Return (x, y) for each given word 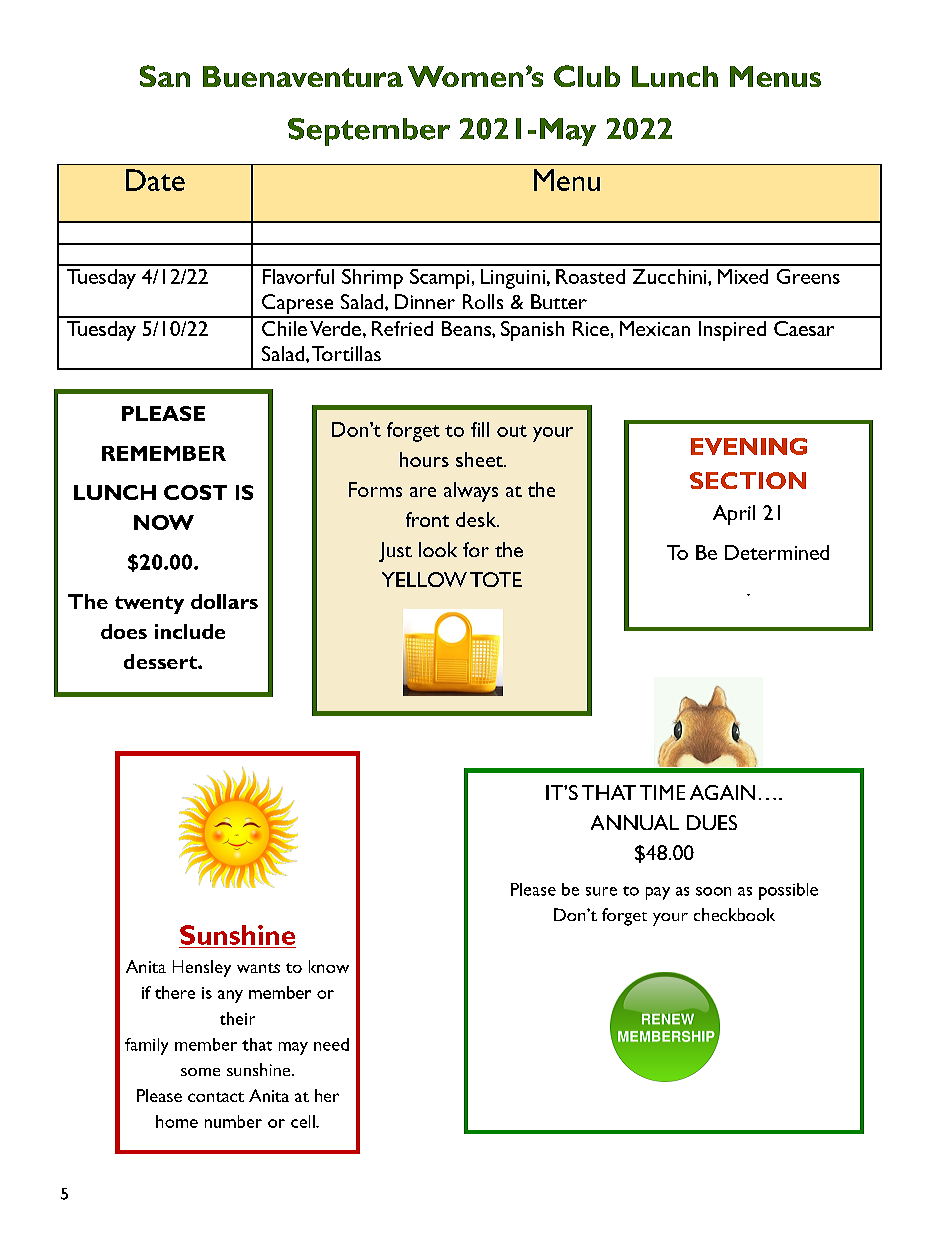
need (331, 1044)
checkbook (734, 914)
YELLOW (424, 579)
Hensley (202, 968)
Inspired (732, 331)
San (165, 76)
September (369, 132)
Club (587, 76)
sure (601, 891)
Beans (467, 328)
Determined (777, 552)
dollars (224, 601)
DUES (712, 822)
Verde (335, 328)
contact (216, 1097)
